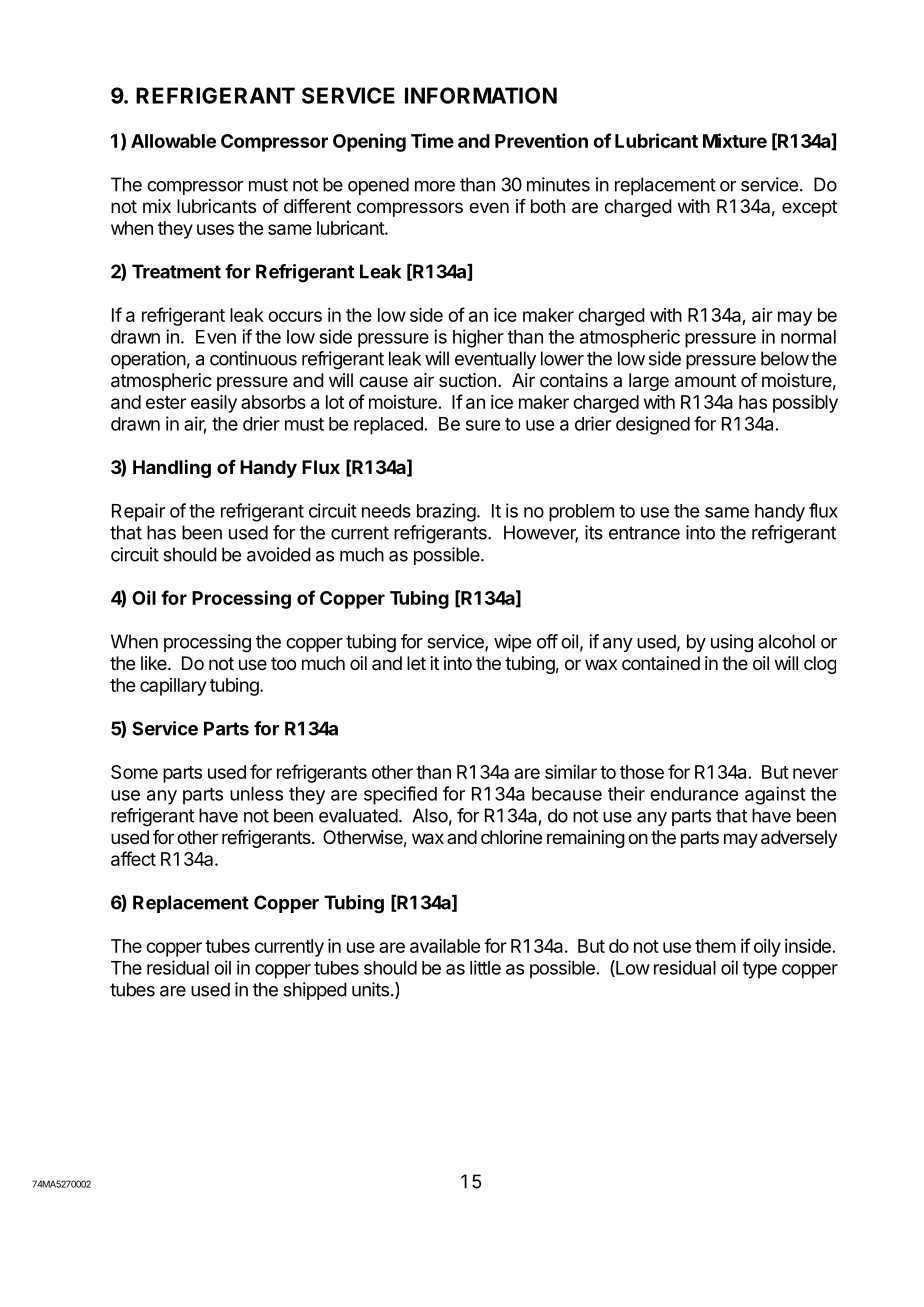  I want to click on avoided, so click(279, 554).
